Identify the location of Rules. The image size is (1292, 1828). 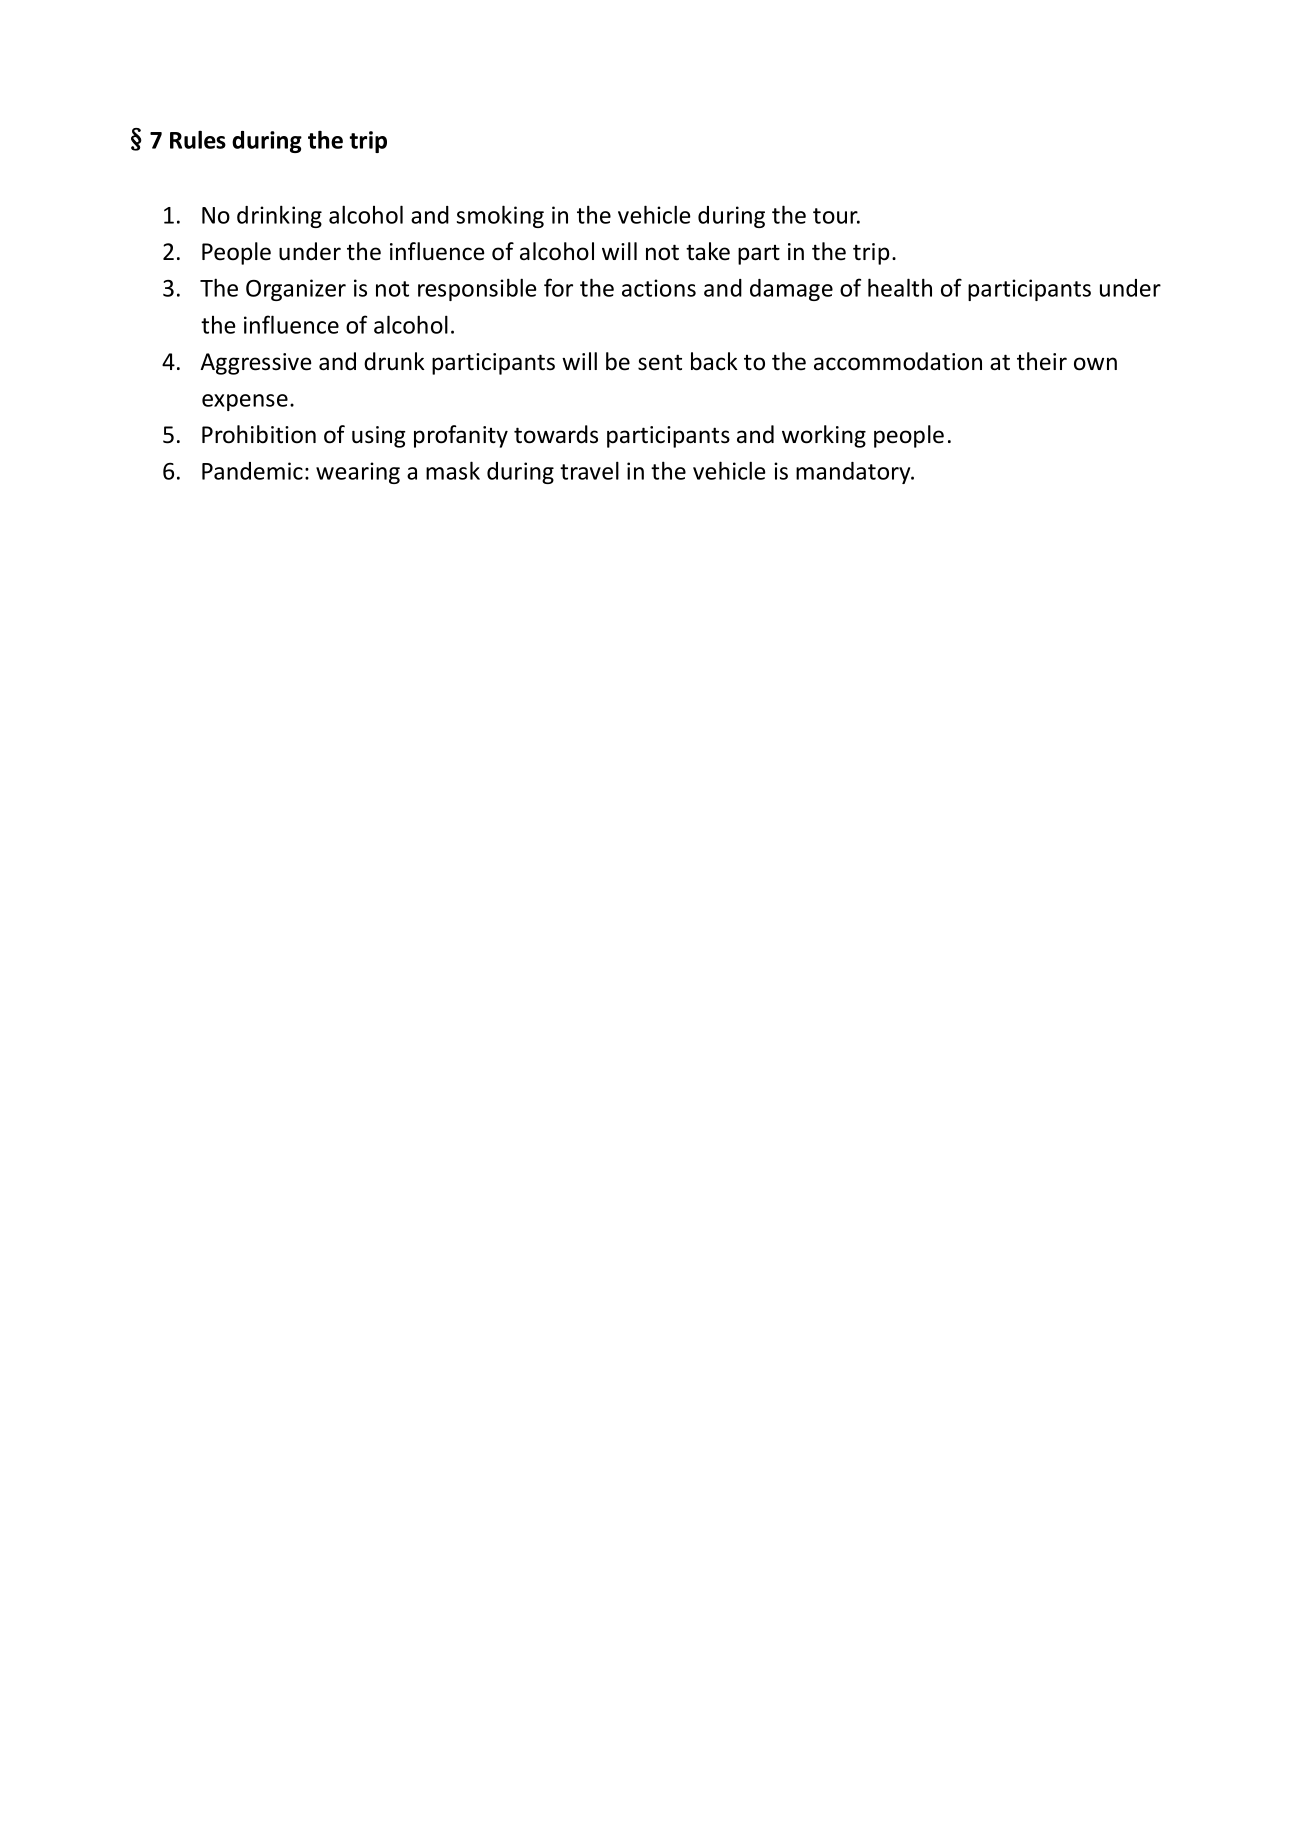
(198, 139).
